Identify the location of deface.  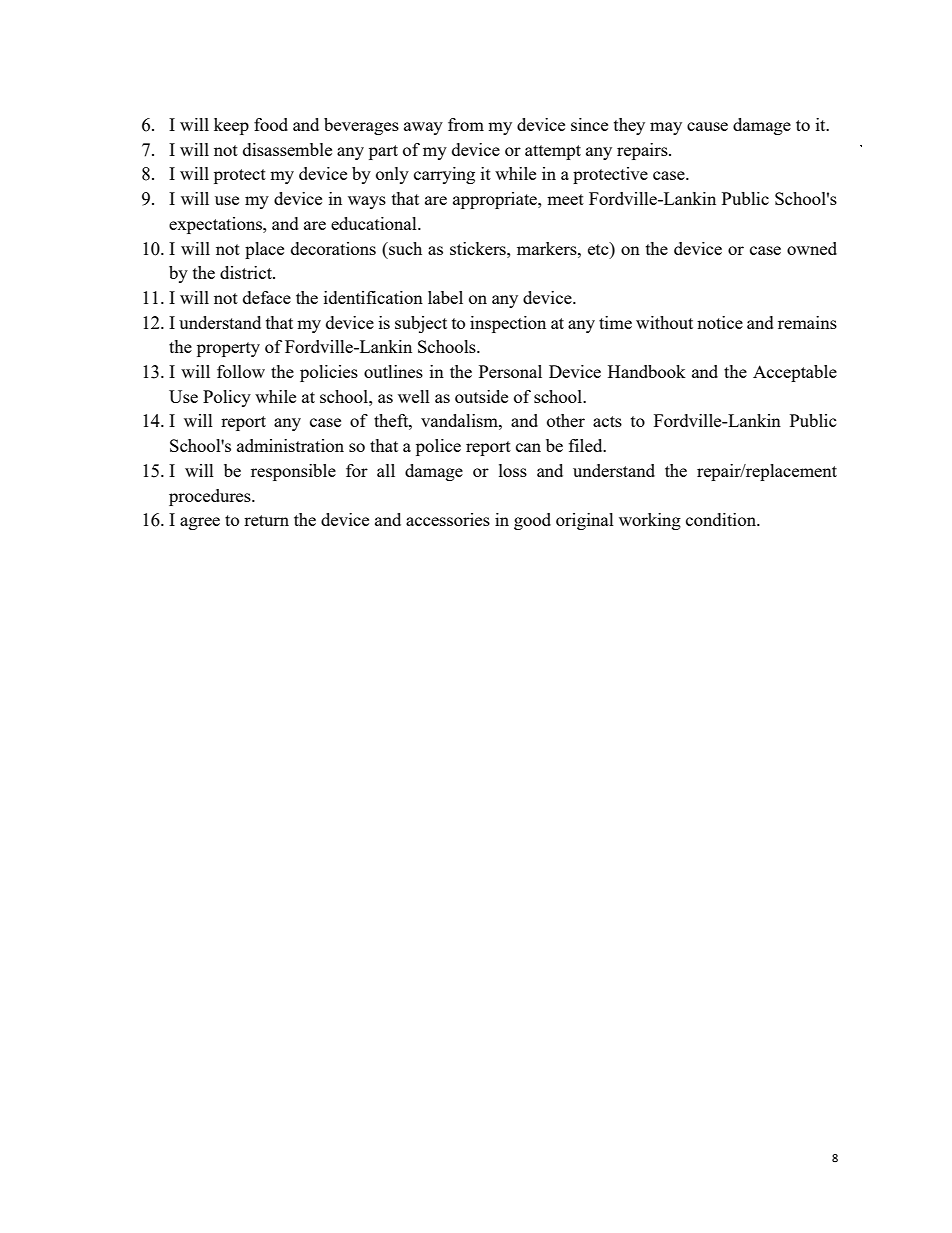
(267, 297).
